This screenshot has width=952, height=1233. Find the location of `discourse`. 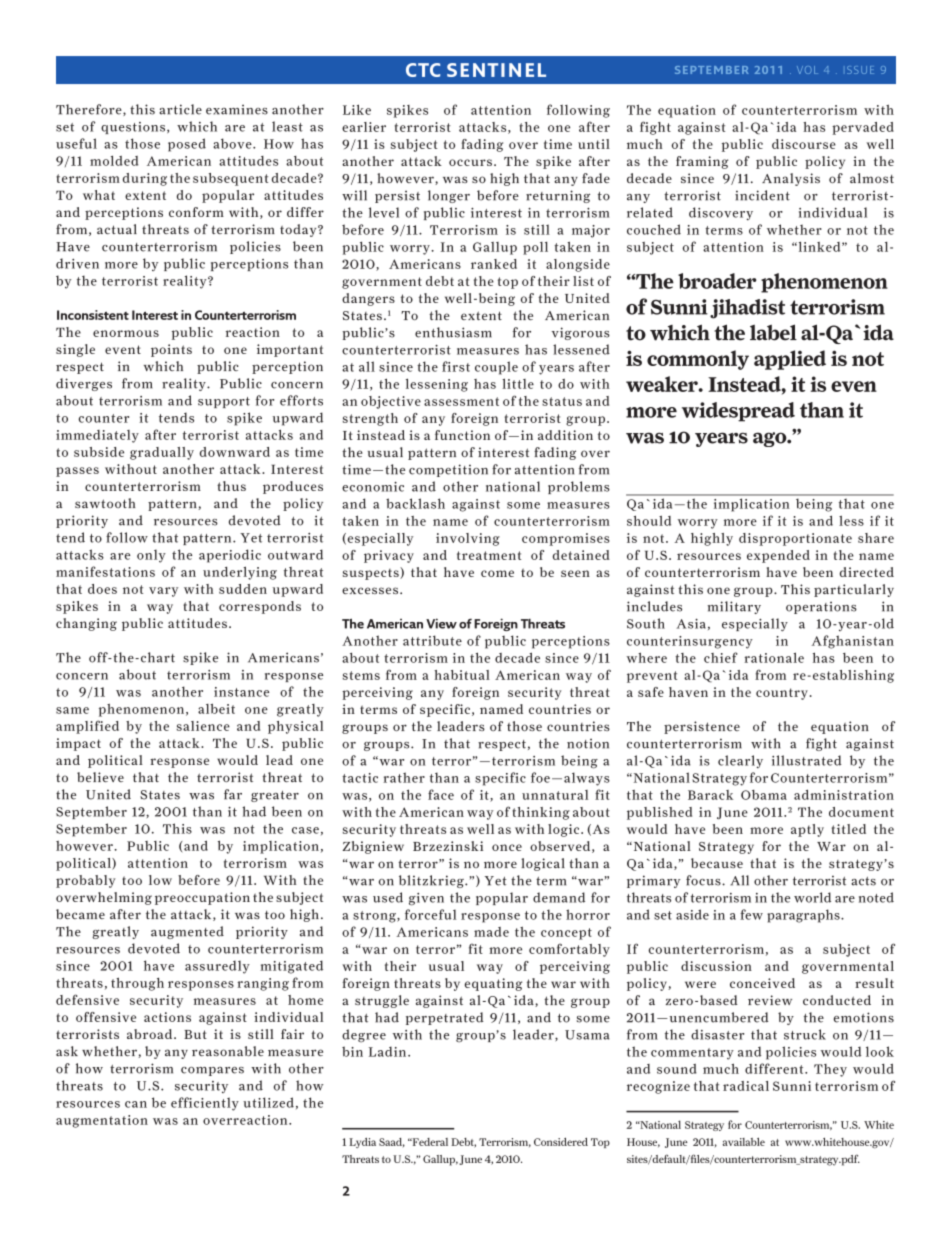

discourse is located at coordinates (804, 144).
